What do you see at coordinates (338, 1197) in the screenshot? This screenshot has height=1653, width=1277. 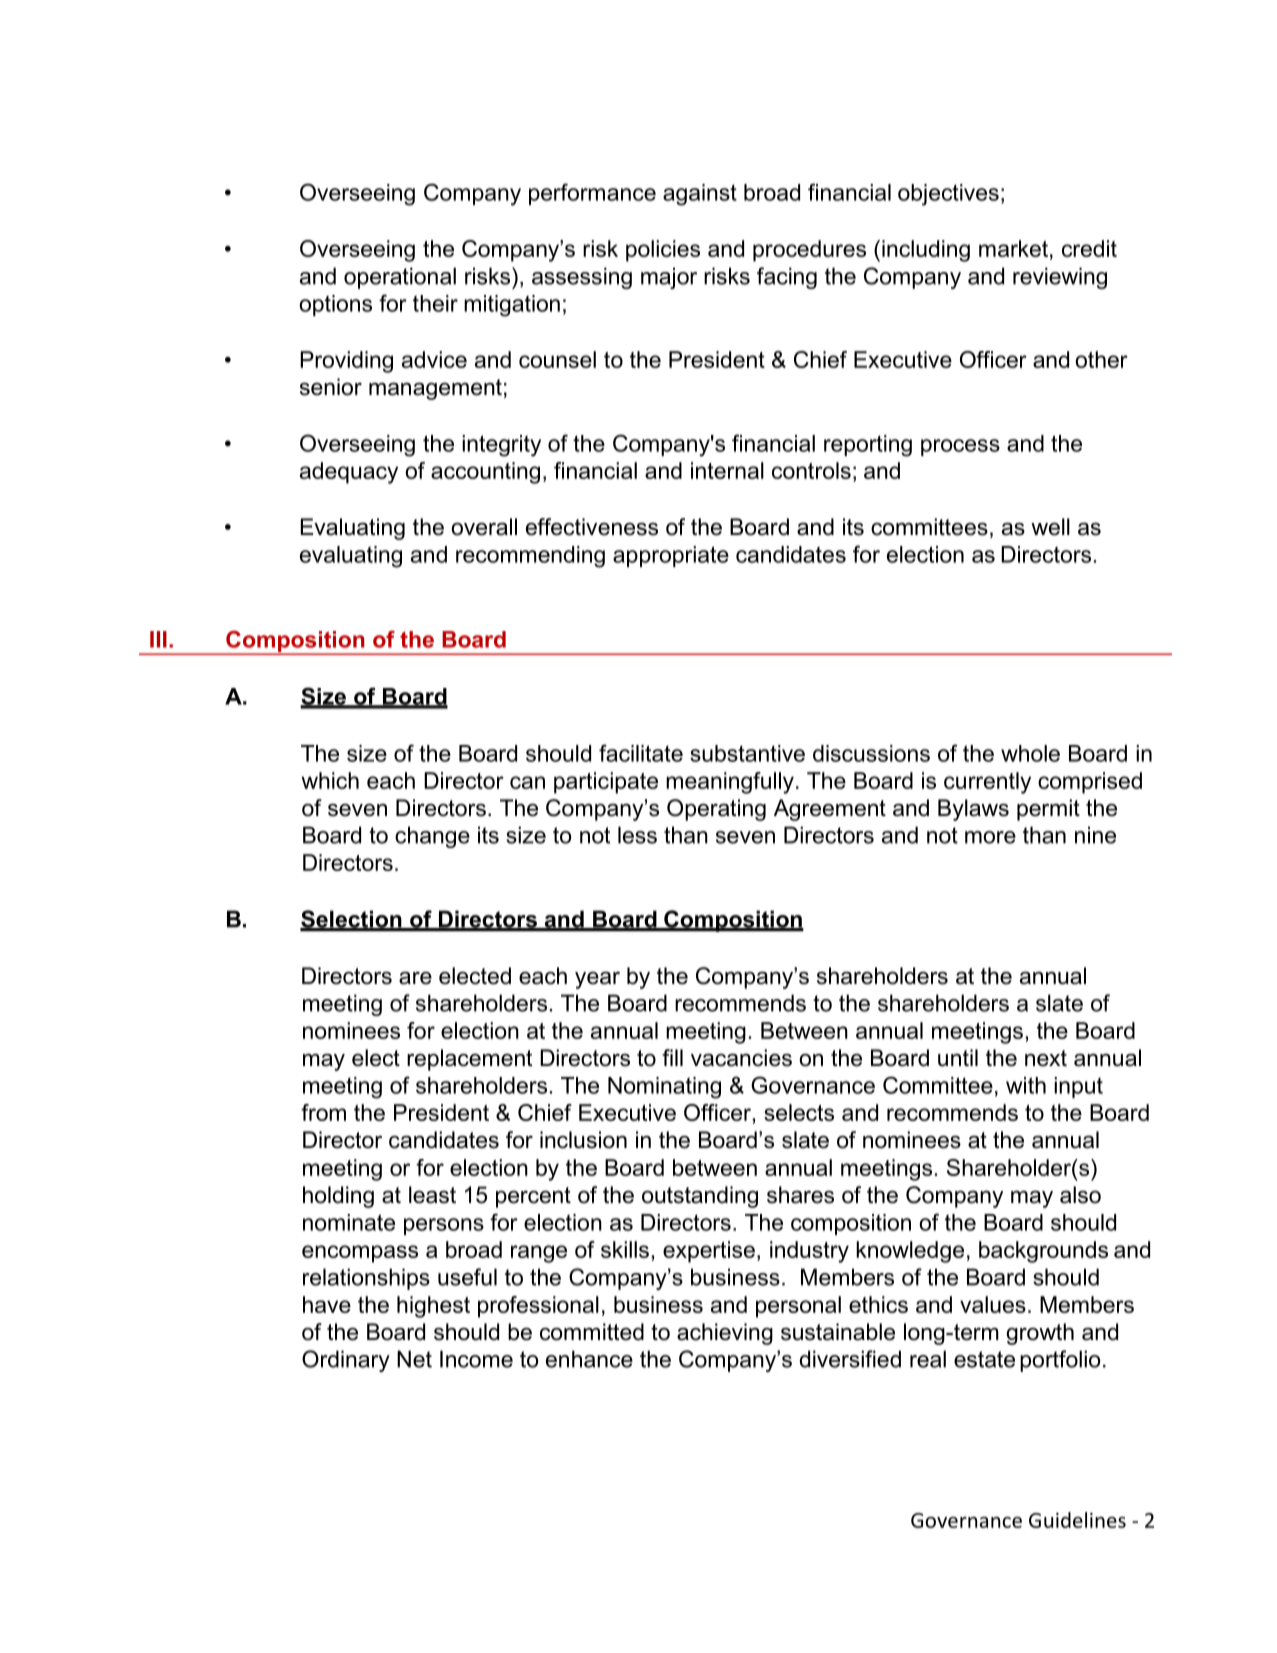 I see `holding` at bounding box center [338, 1197].
